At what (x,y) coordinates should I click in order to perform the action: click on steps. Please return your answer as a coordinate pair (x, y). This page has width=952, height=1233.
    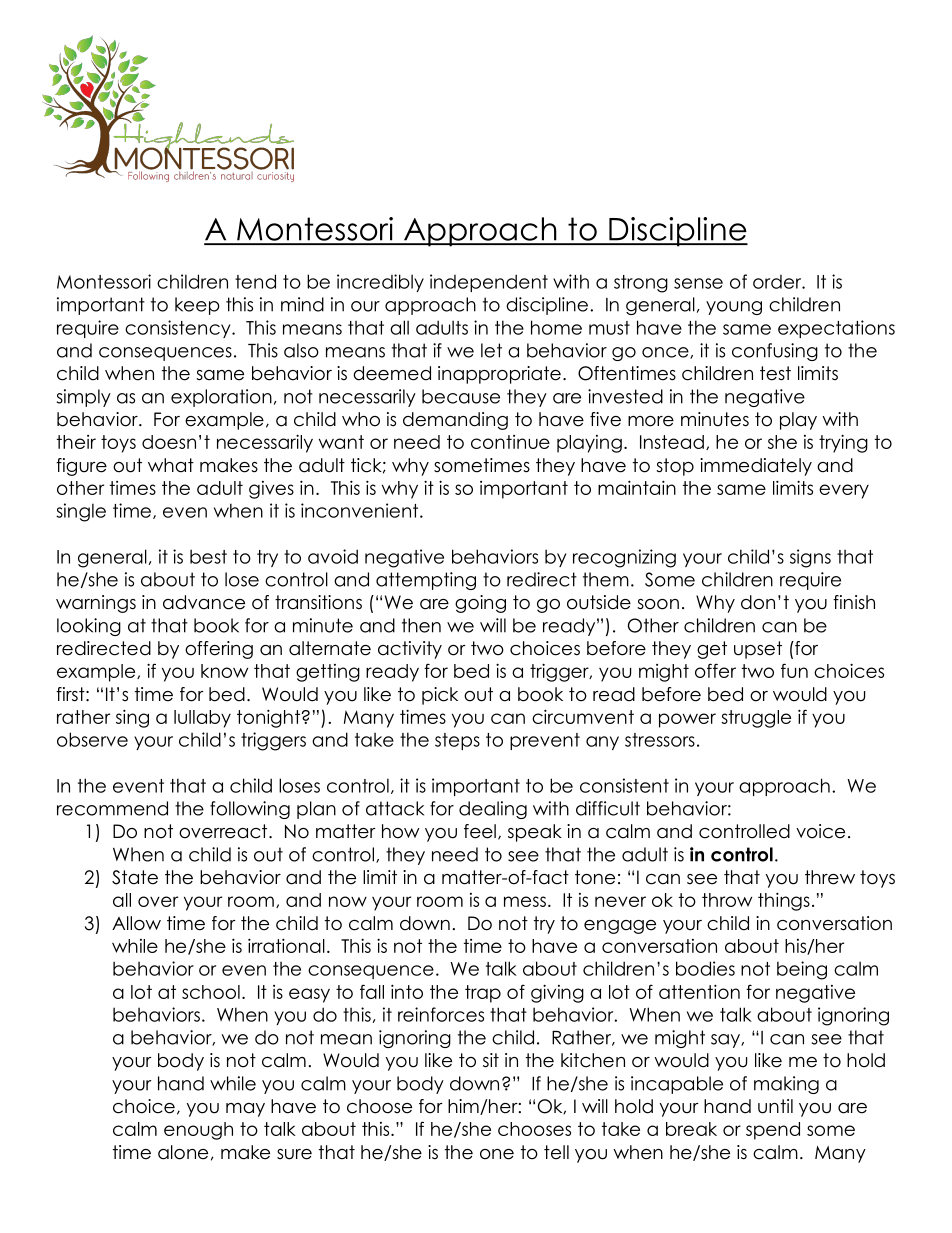
    Looking at the image, I should click on (457, 741).
